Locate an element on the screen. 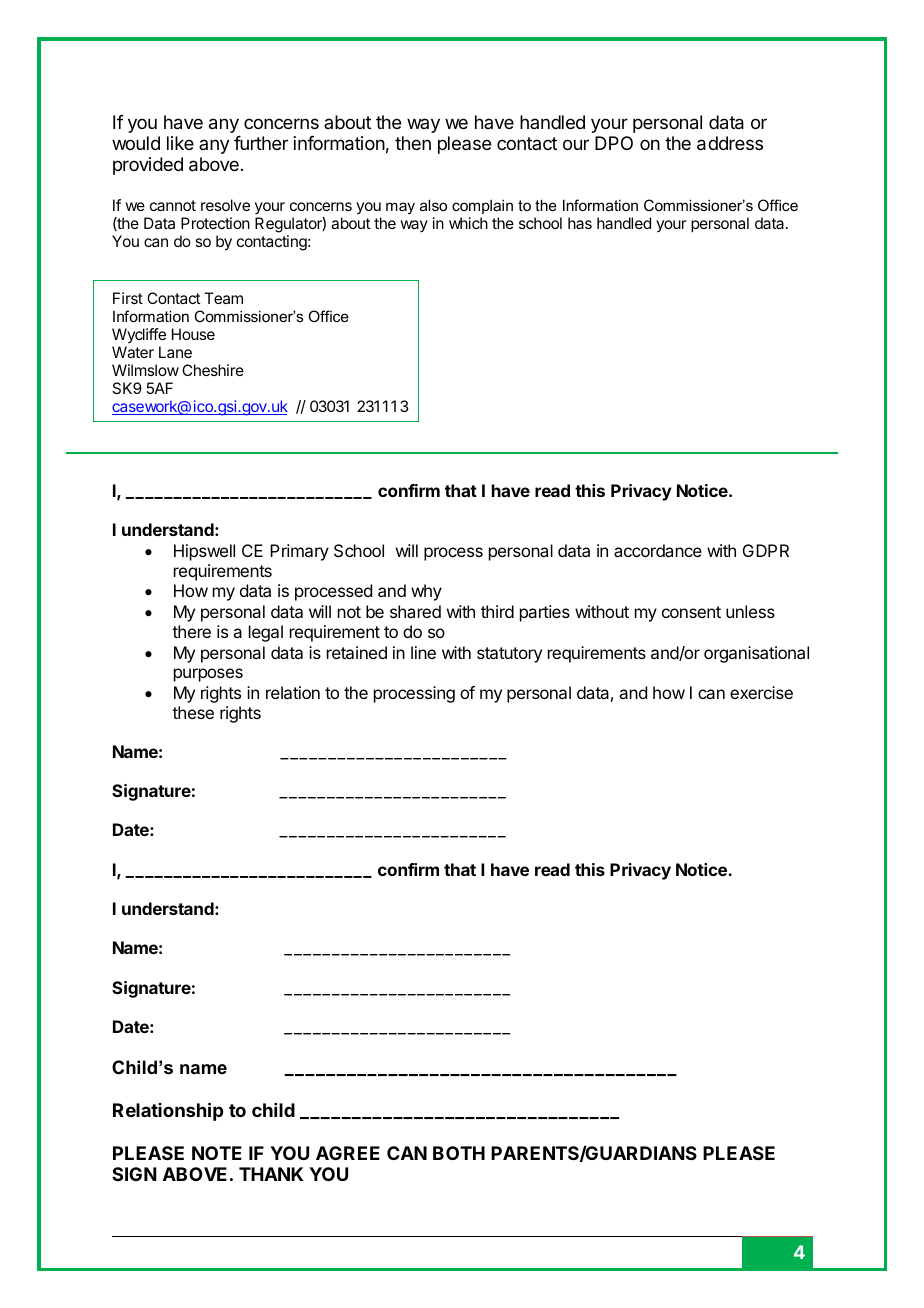 The height and width of the screenshot is (1308, 924). NOTE is located at coordinates (217, 1153).
